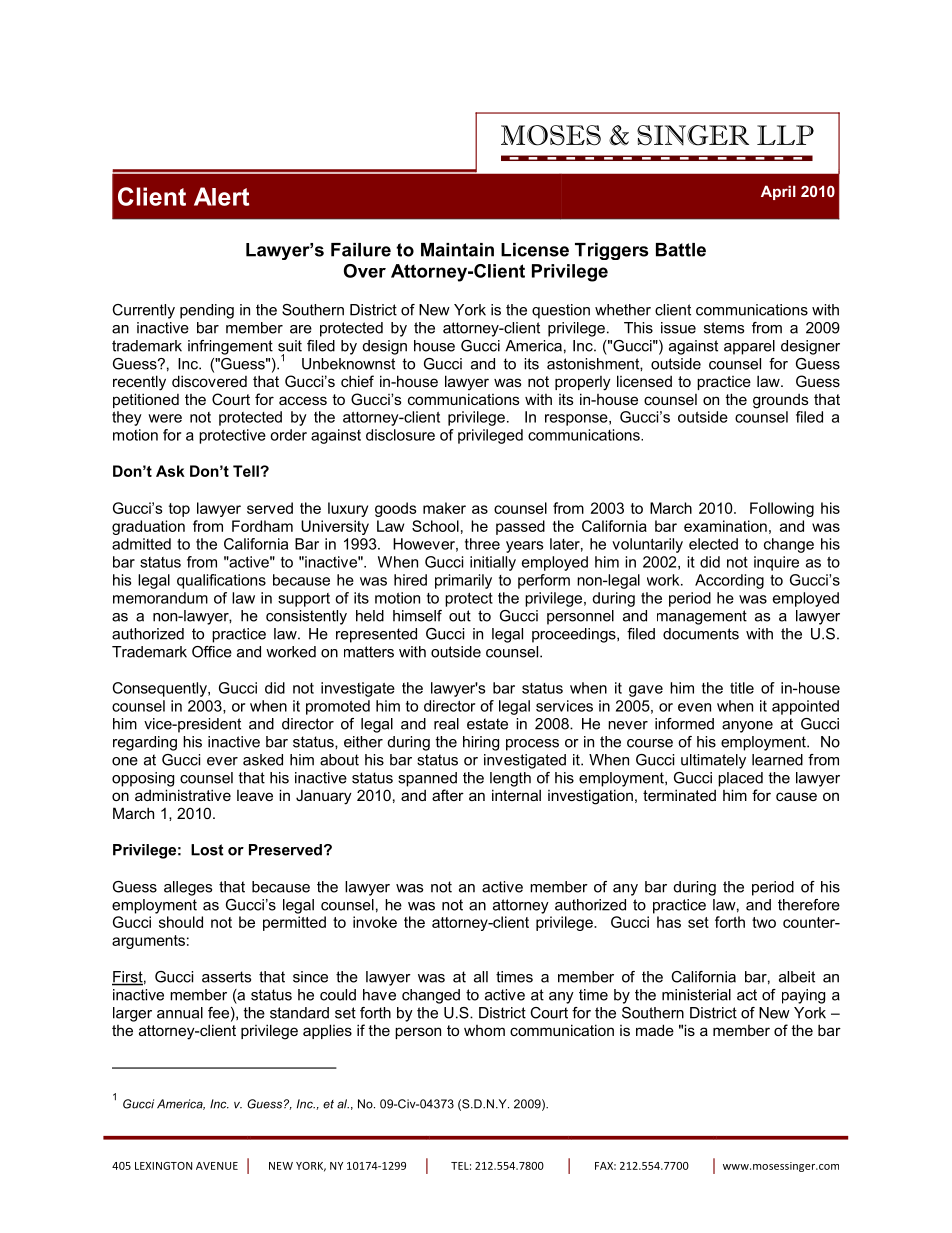  Describe the element at coordinates (221, 196) in the screenshot. I see `Alert` at that location.
